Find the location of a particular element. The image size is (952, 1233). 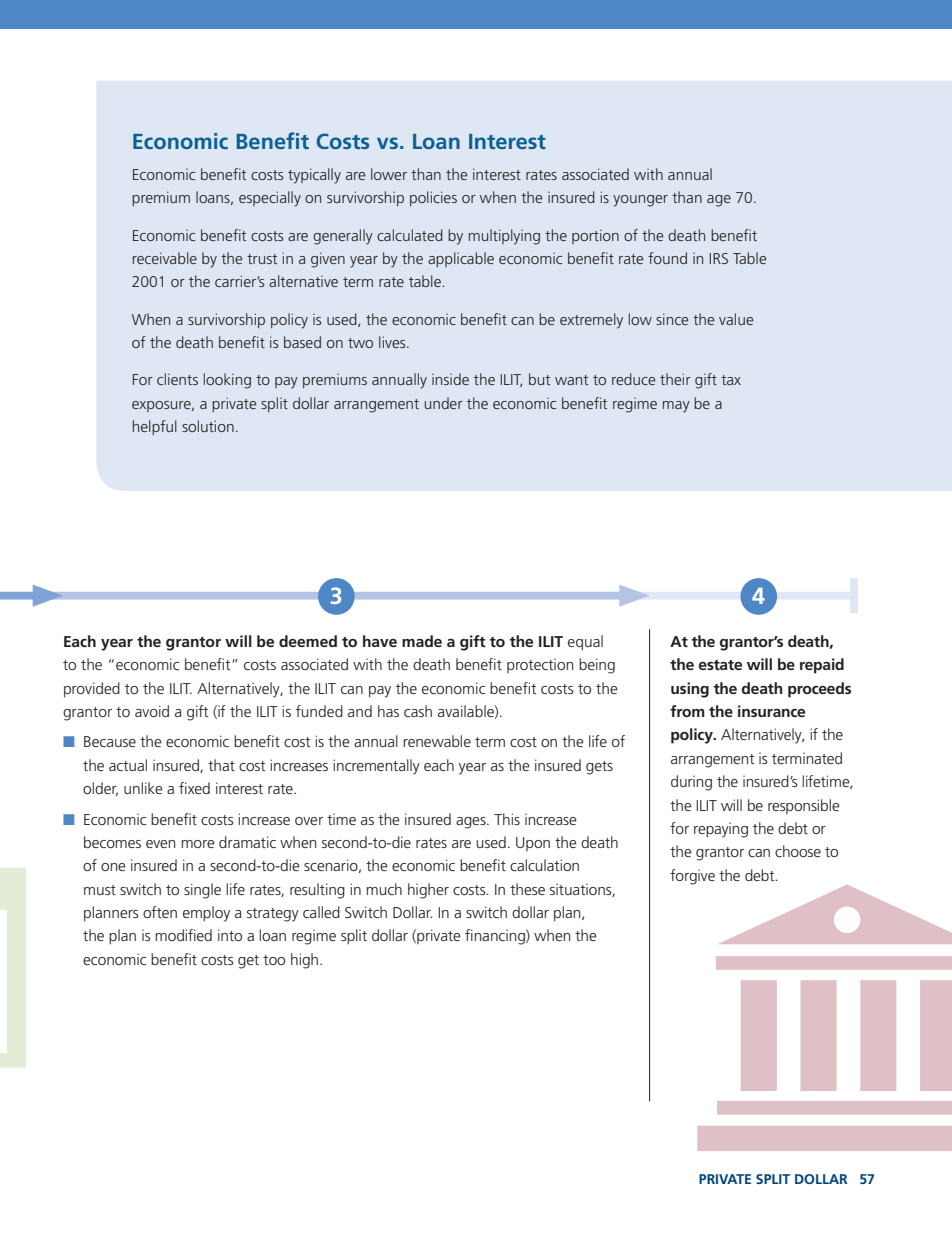

modified is located at coordinates (183, 935).
